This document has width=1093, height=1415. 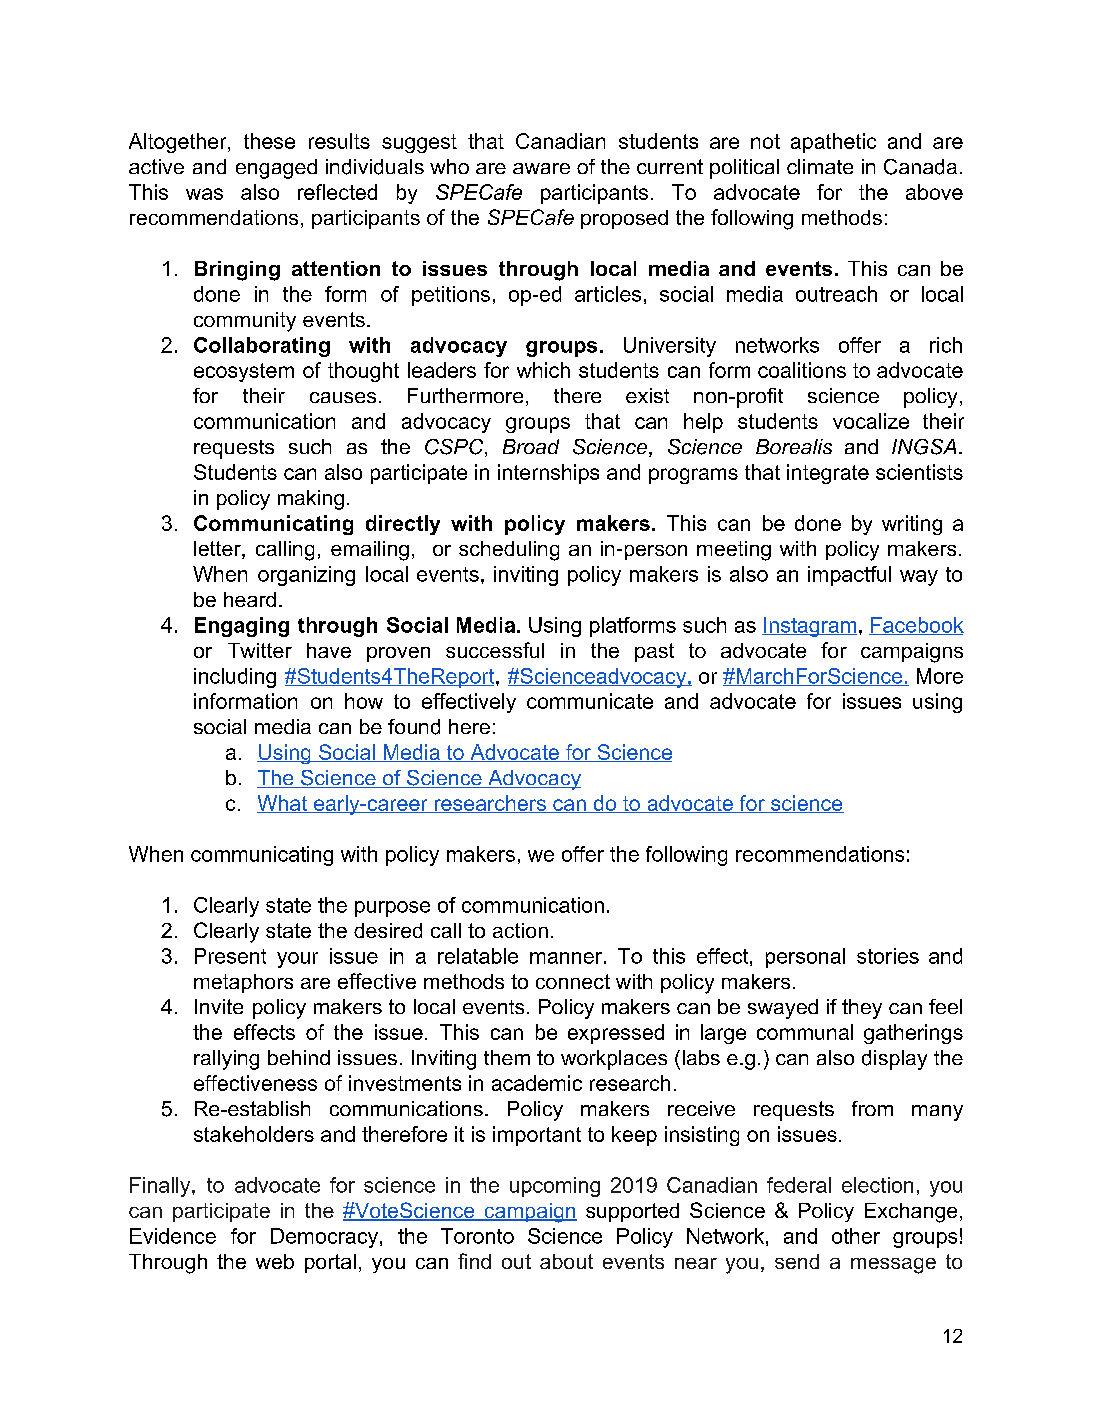 I want to click on What, so click(x=283, y=804).
